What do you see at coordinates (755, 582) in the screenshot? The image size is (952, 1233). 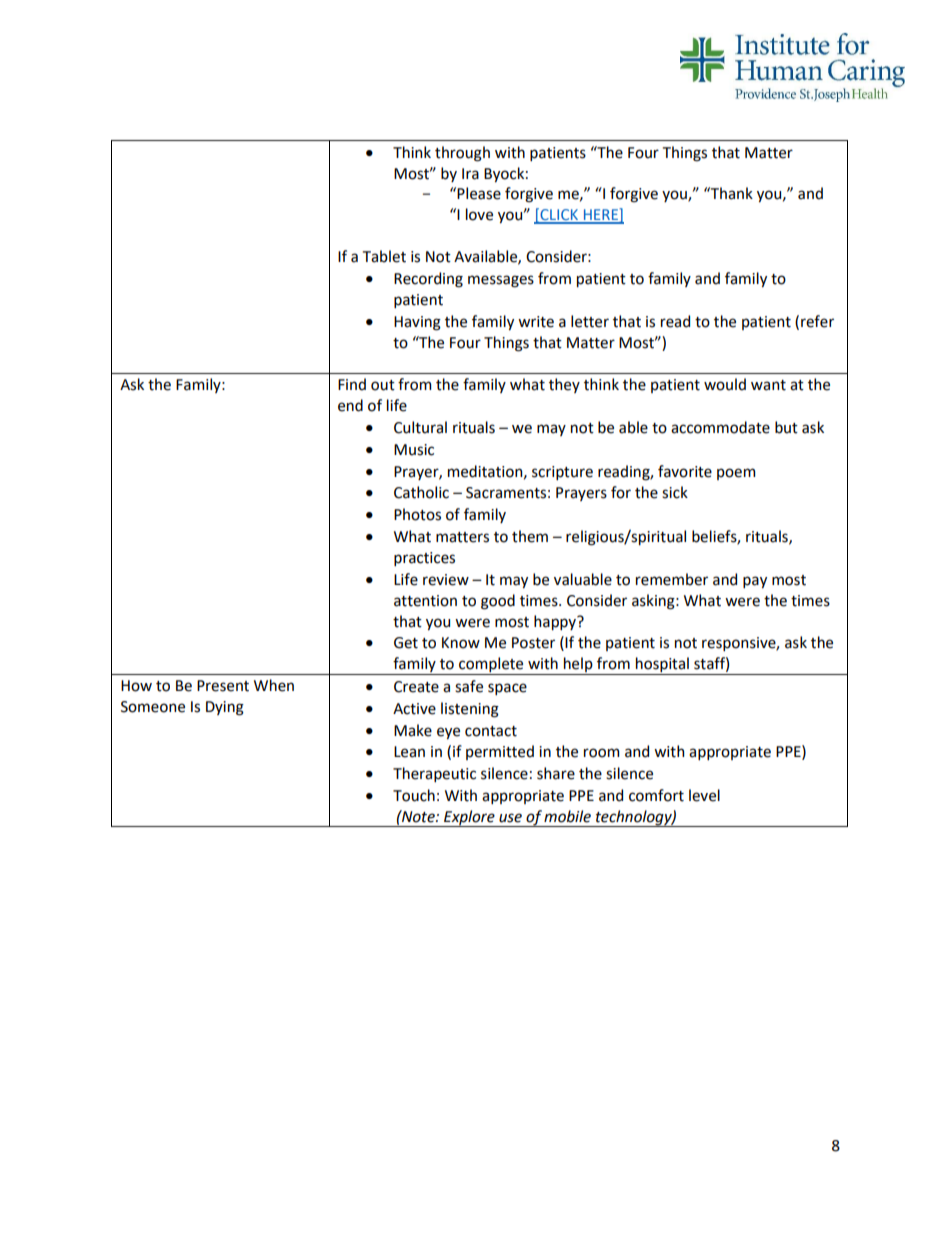 I see `pay` at bounding box center [755, 582].
